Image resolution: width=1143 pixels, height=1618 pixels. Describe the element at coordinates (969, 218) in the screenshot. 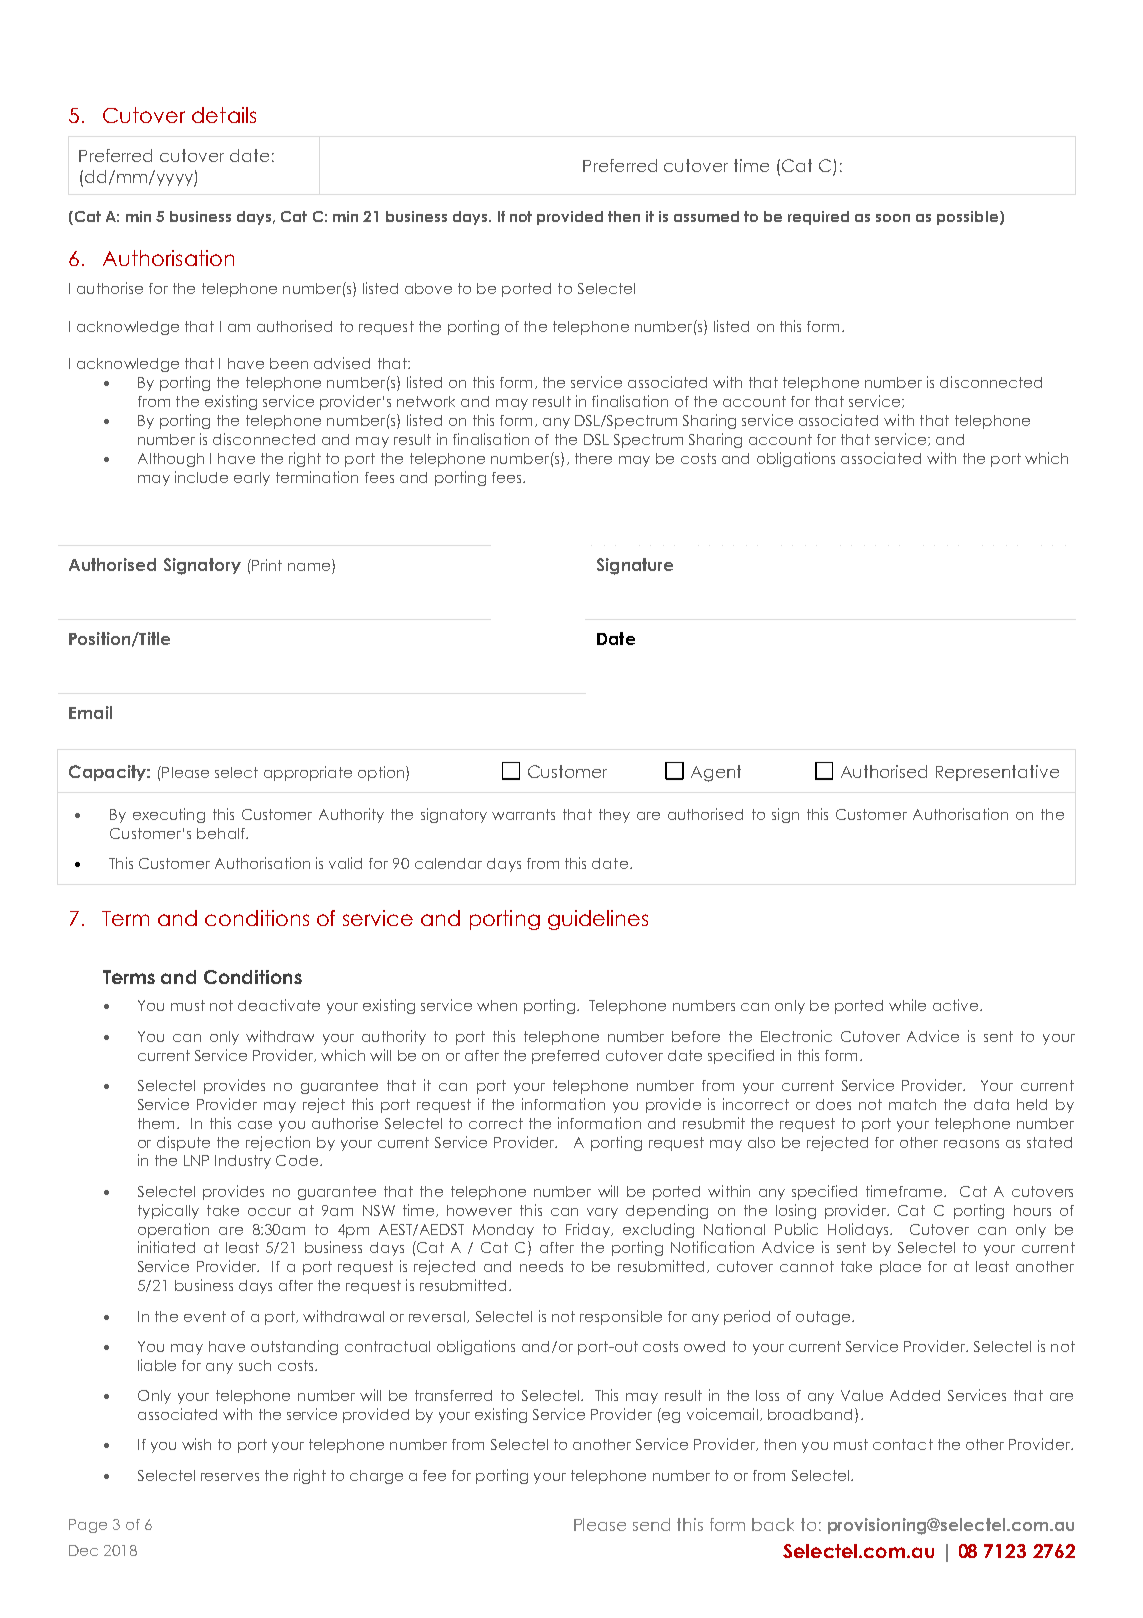

I see `possible` at that location.
